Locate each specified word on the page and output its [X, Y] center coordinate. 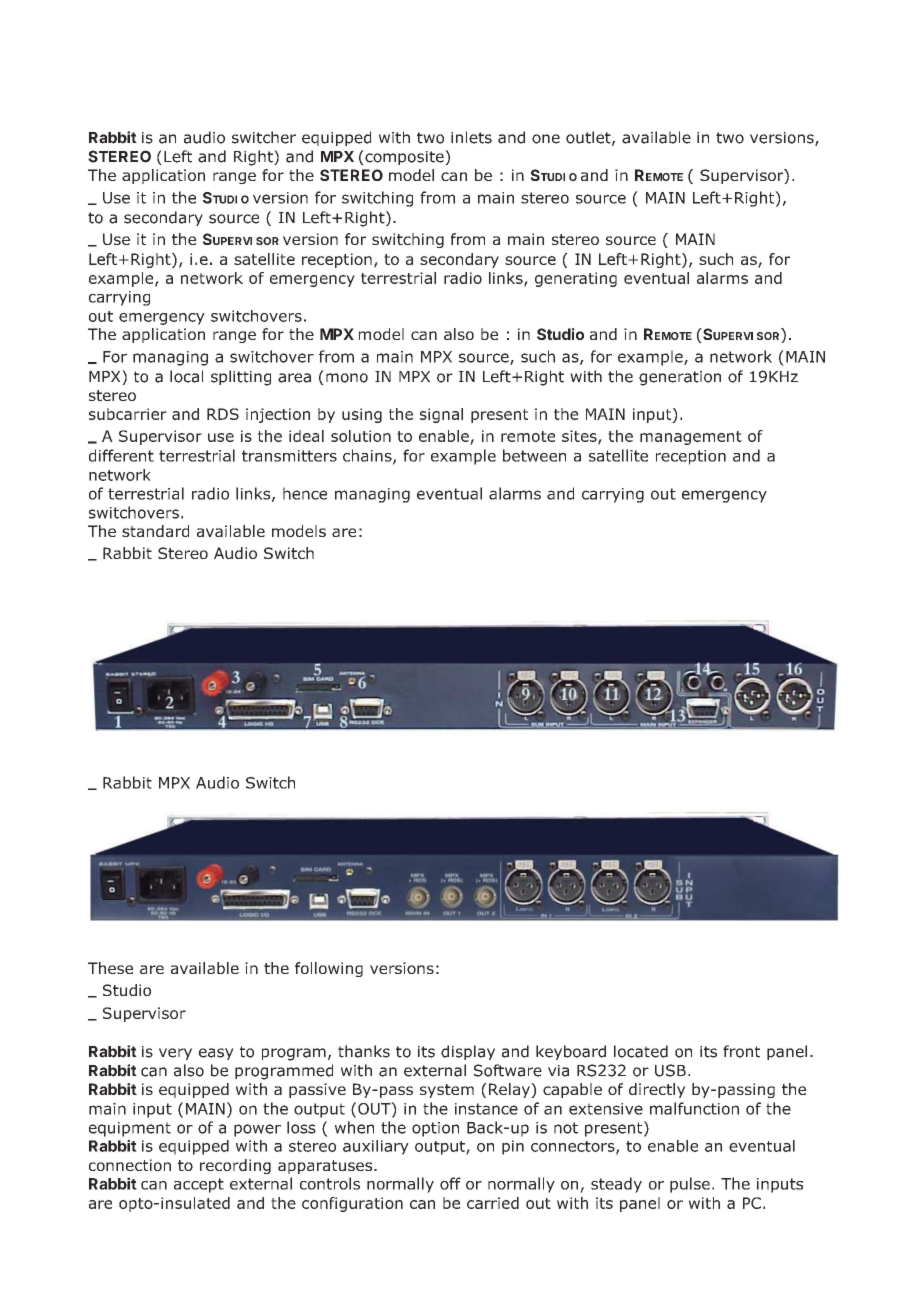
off [450, 1183]
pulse [690, 1185]
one [546, 139]
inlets [471, 137]
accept [199, 1185]
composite [404, 157]
